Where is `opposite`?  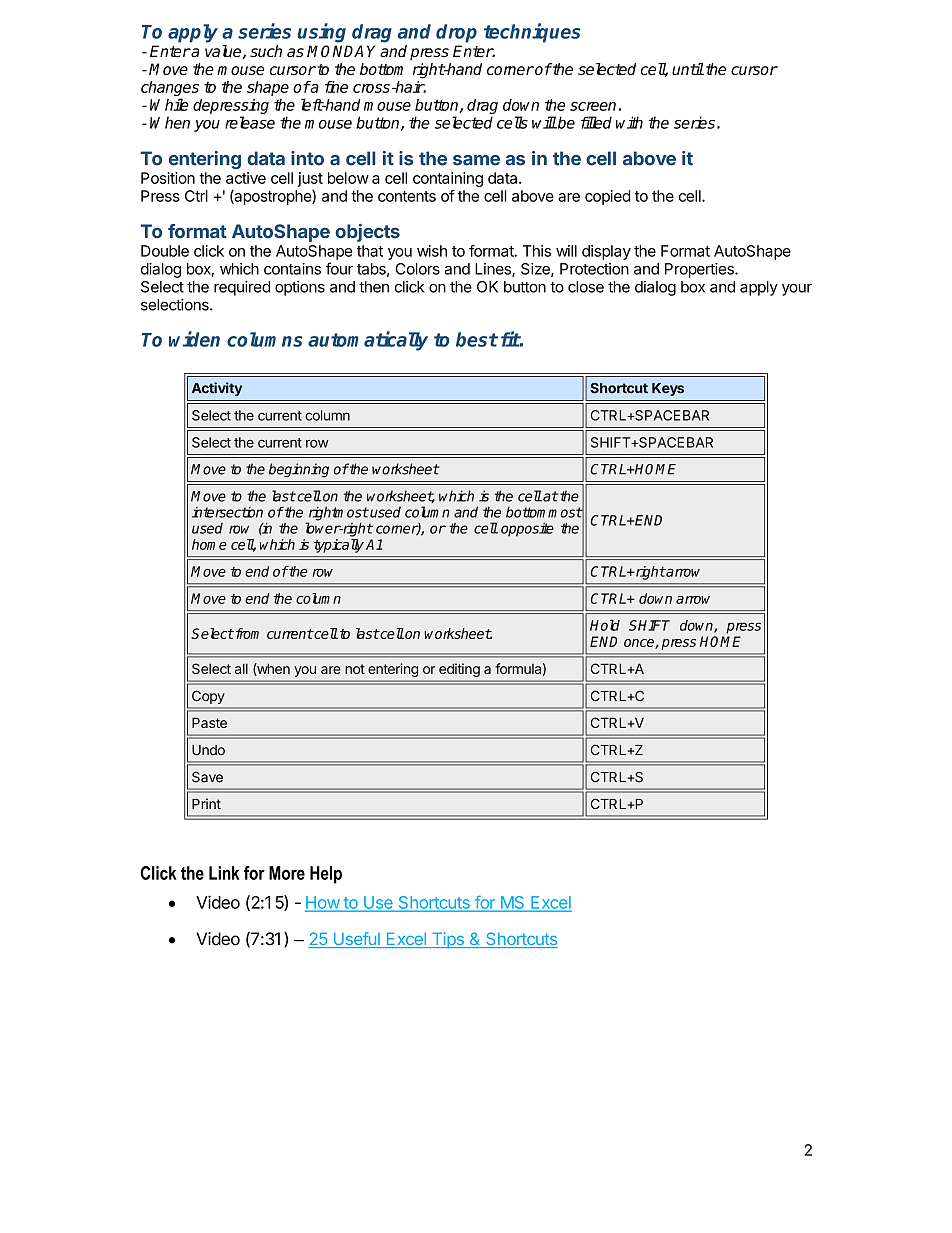
opposite is located at coordinates (527, 530).
